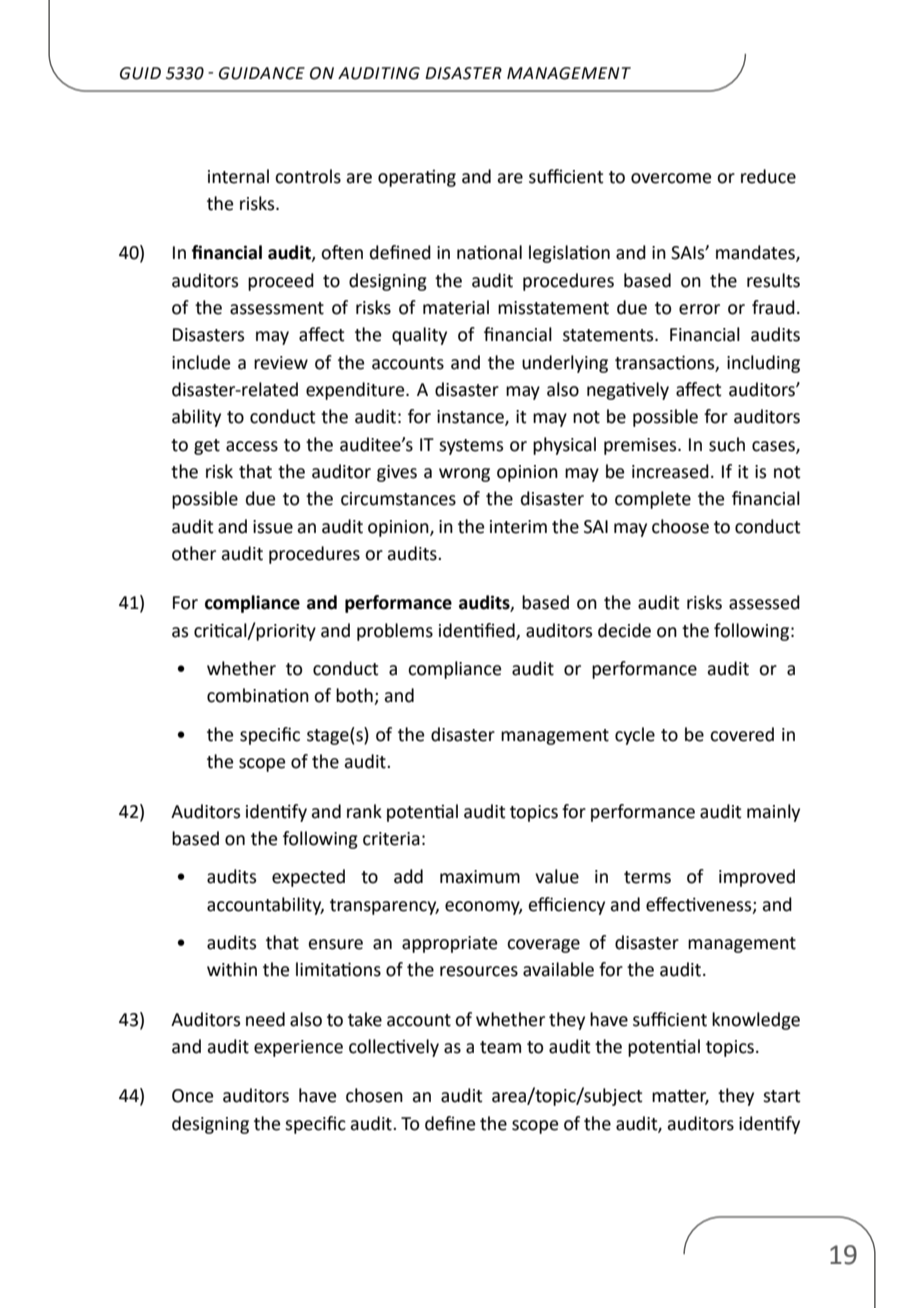  What do you see at coordinates (298, 1048) in the image?
I see `experience` at bounding box center [298, 1048].
